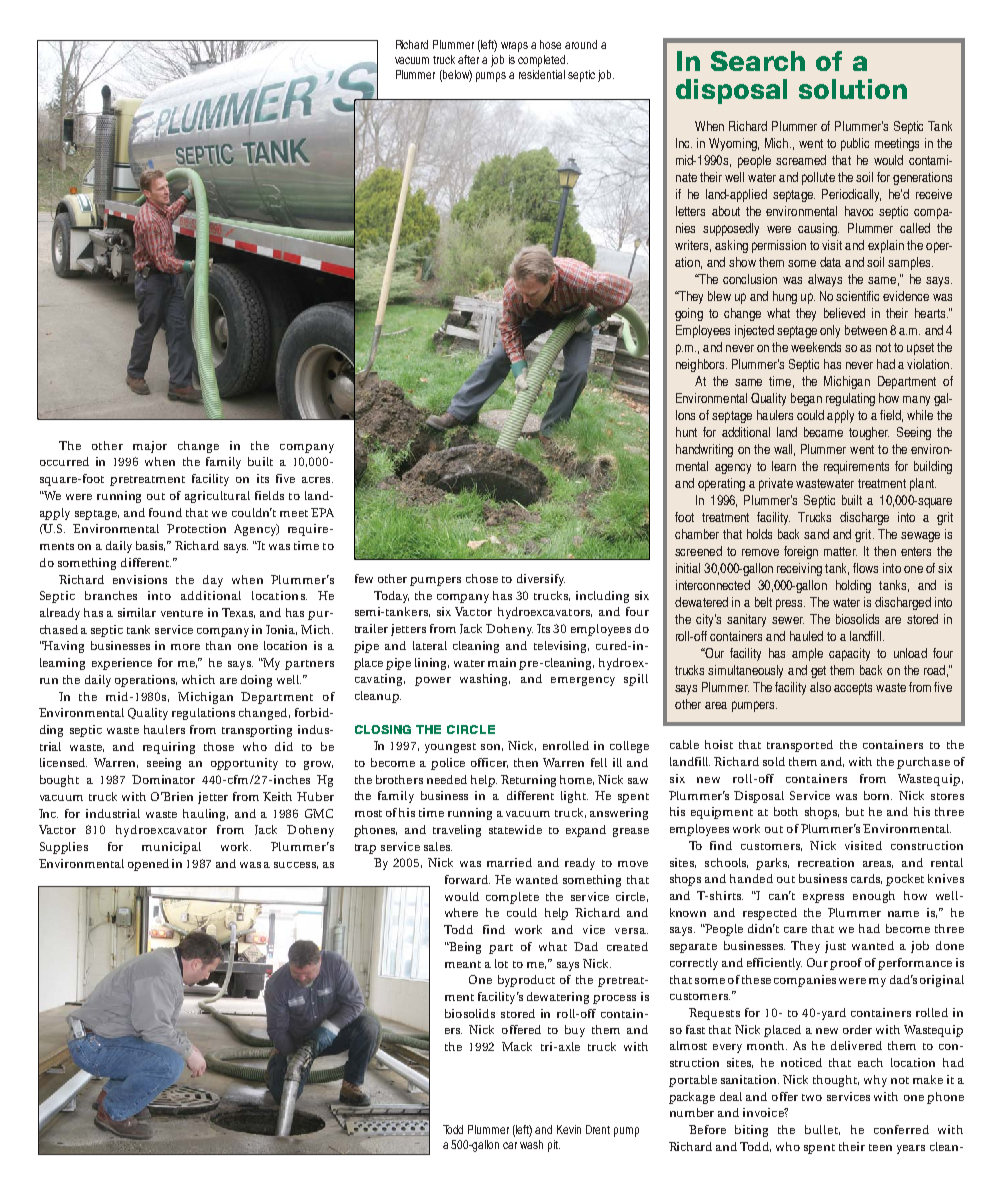 The image size is (1003, 1204). Describe the element at coordinates (517, 1046) in the screenshot. I see `Mack` at that location.
